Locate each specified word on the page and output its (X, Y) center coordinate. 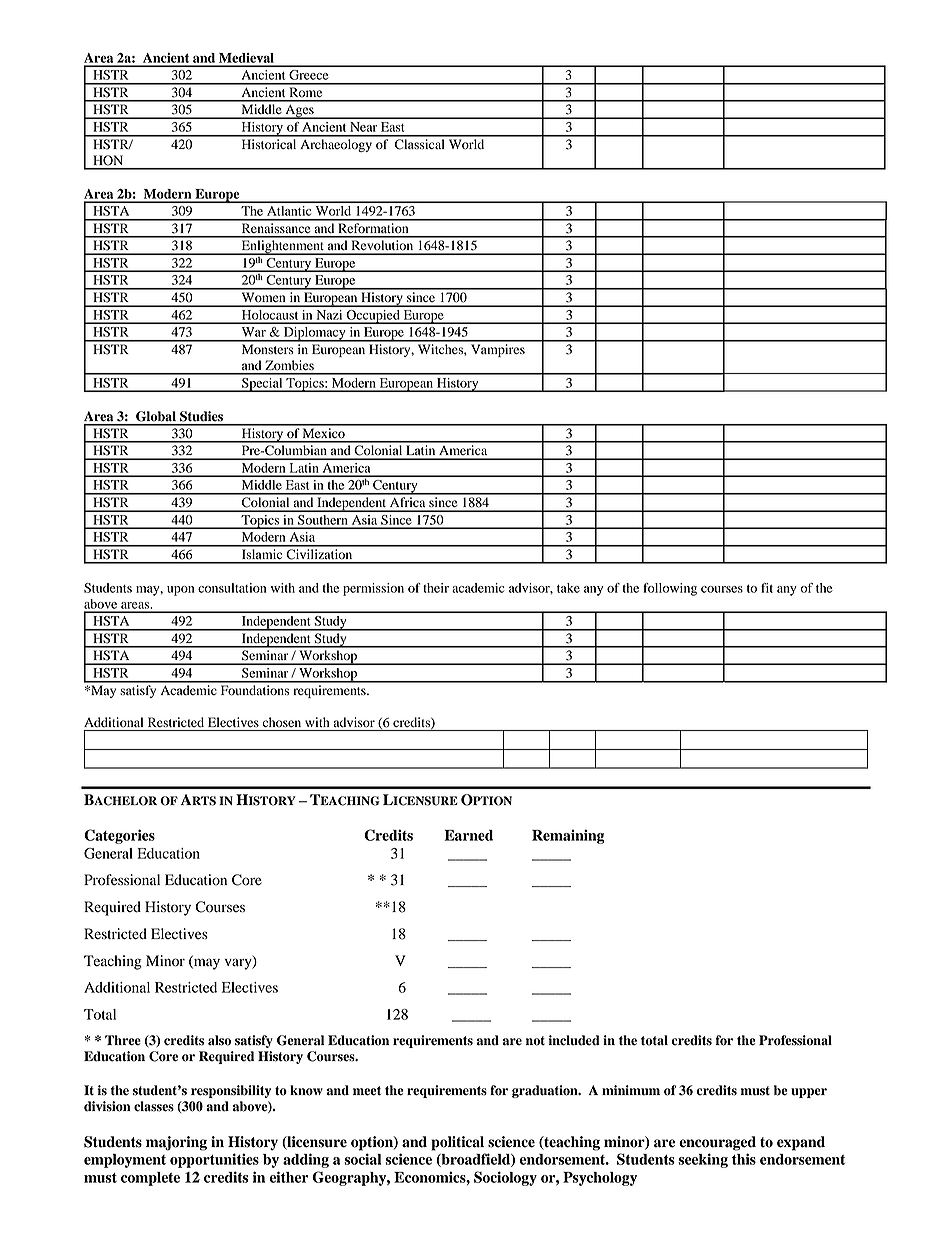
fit (767, 588)
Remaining (568, 836)
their (436, 588)
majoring (176, 1143)
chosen (282, 722)
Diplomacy (314, 334)
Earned (468, 835)
